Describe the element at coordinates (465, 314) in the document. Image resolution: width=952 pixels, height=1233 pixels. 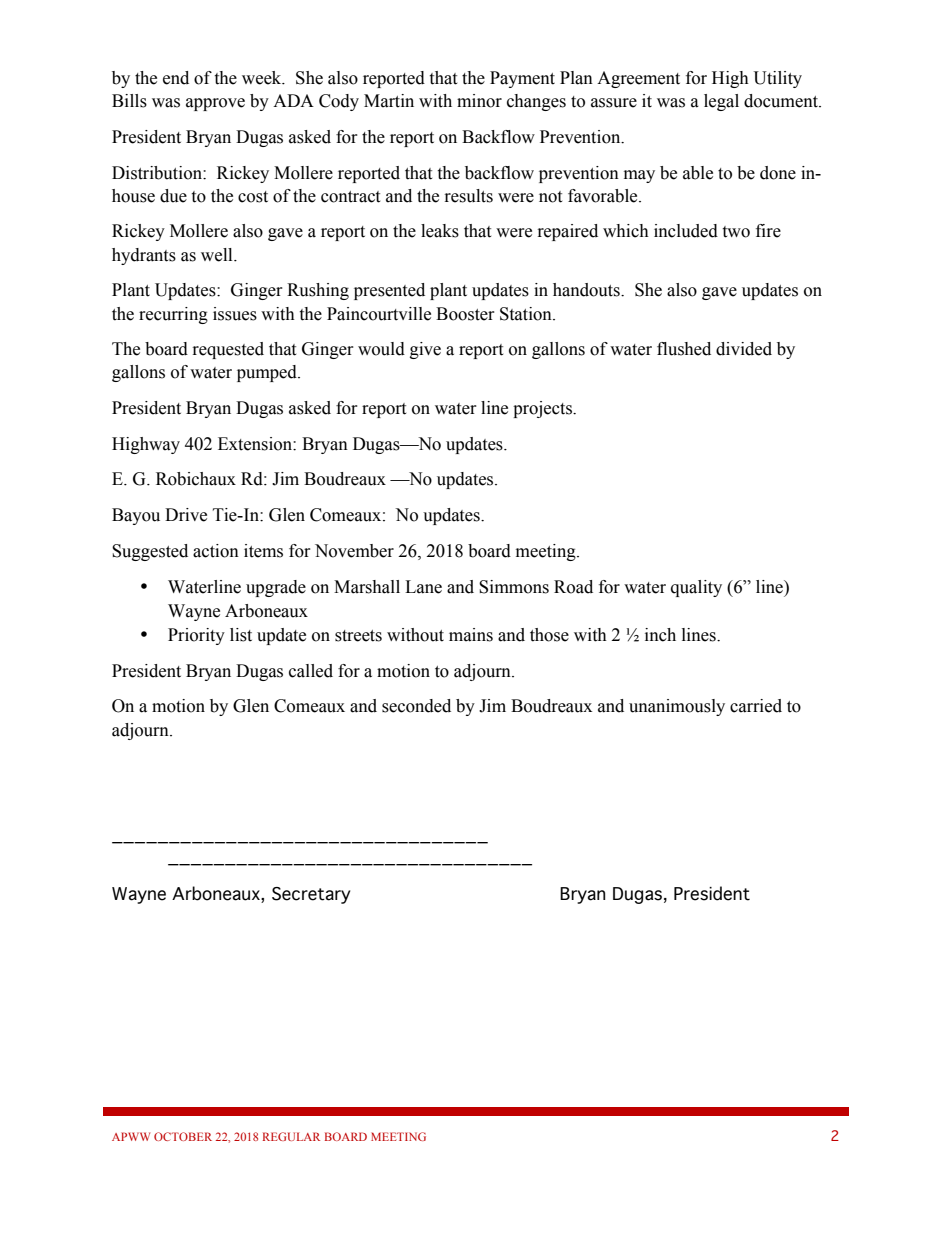
I see `Booster` at that location.
